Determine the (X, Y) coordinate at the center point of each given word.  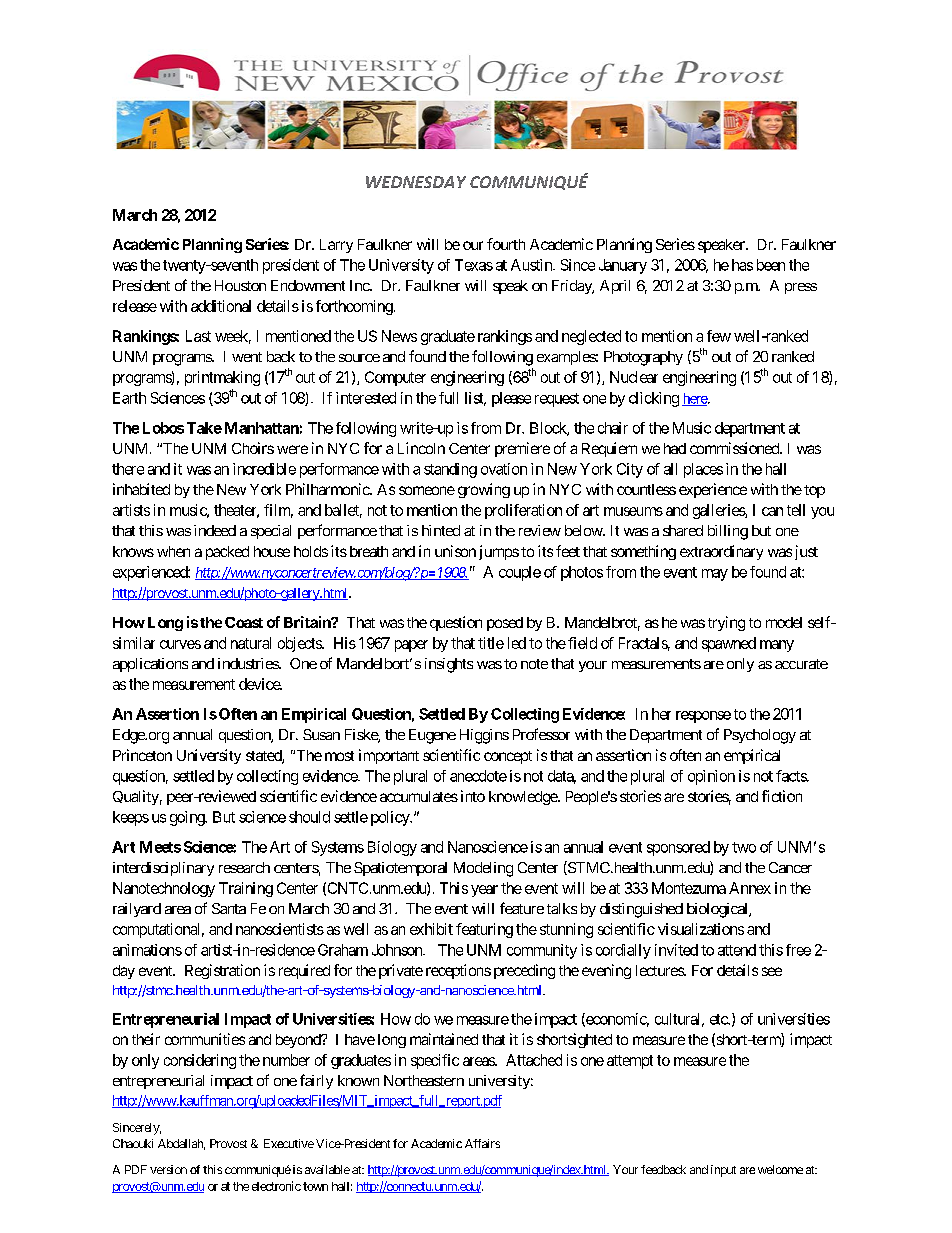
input (723, 1171)
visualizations (701, 929)
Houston (240, 285)
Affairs (482, 1143)
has (742, 265)
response (703, 717)
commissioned (735, 448)
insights (449, 665)
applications (150, 665)
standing (450, 470)
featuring (484, 930)
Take (204, 428)
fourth (506, 244)
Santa (229, 908)
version (168, 1169)
